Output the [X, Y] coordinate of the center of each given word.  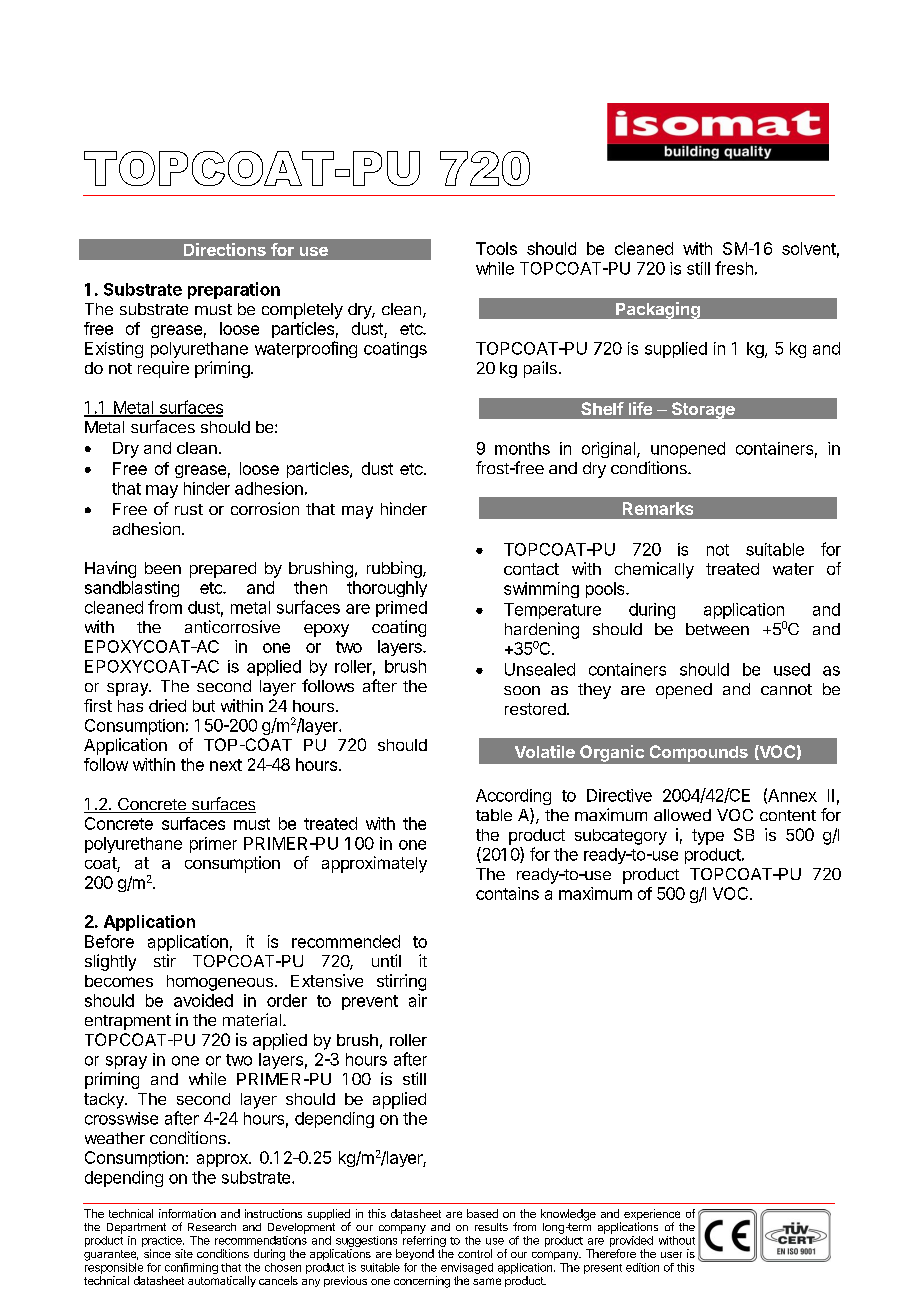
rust [189, 509]
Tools [496, 248]
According [513, 797]
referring [424, 1243]
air [418, 1000]
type [708, 837]
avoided [203, 1000]
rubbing [394, 569]
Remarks [658, 508]
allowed [682, 815]
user [671, 1255]
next [226, 765]
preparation [234, 290]
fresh [734, 268]
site [184, 1253]
